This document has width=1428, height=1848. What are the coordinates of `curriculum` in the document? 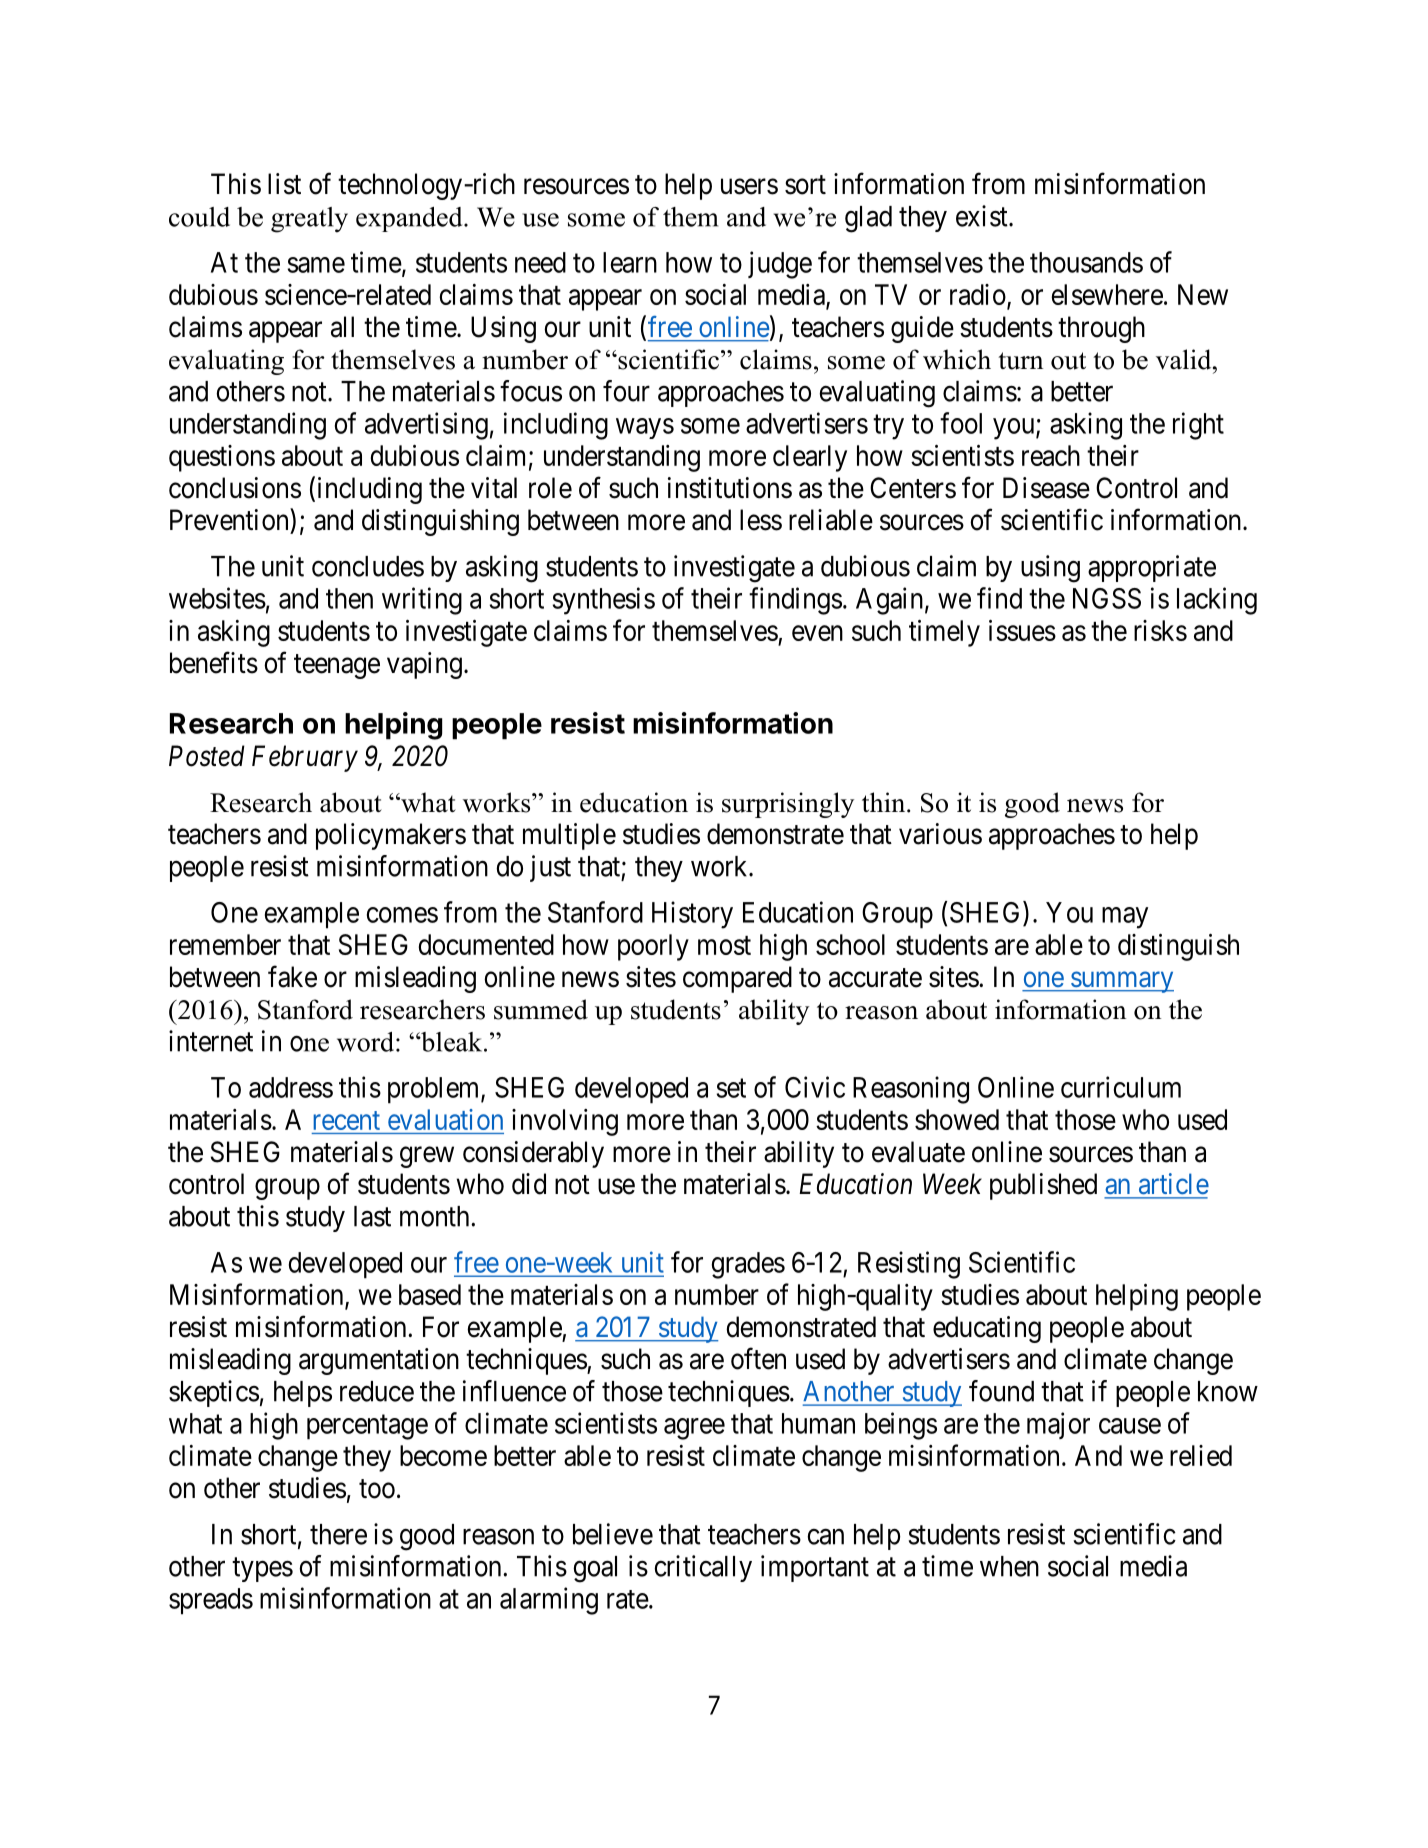 It's located at (1121, 1087).
